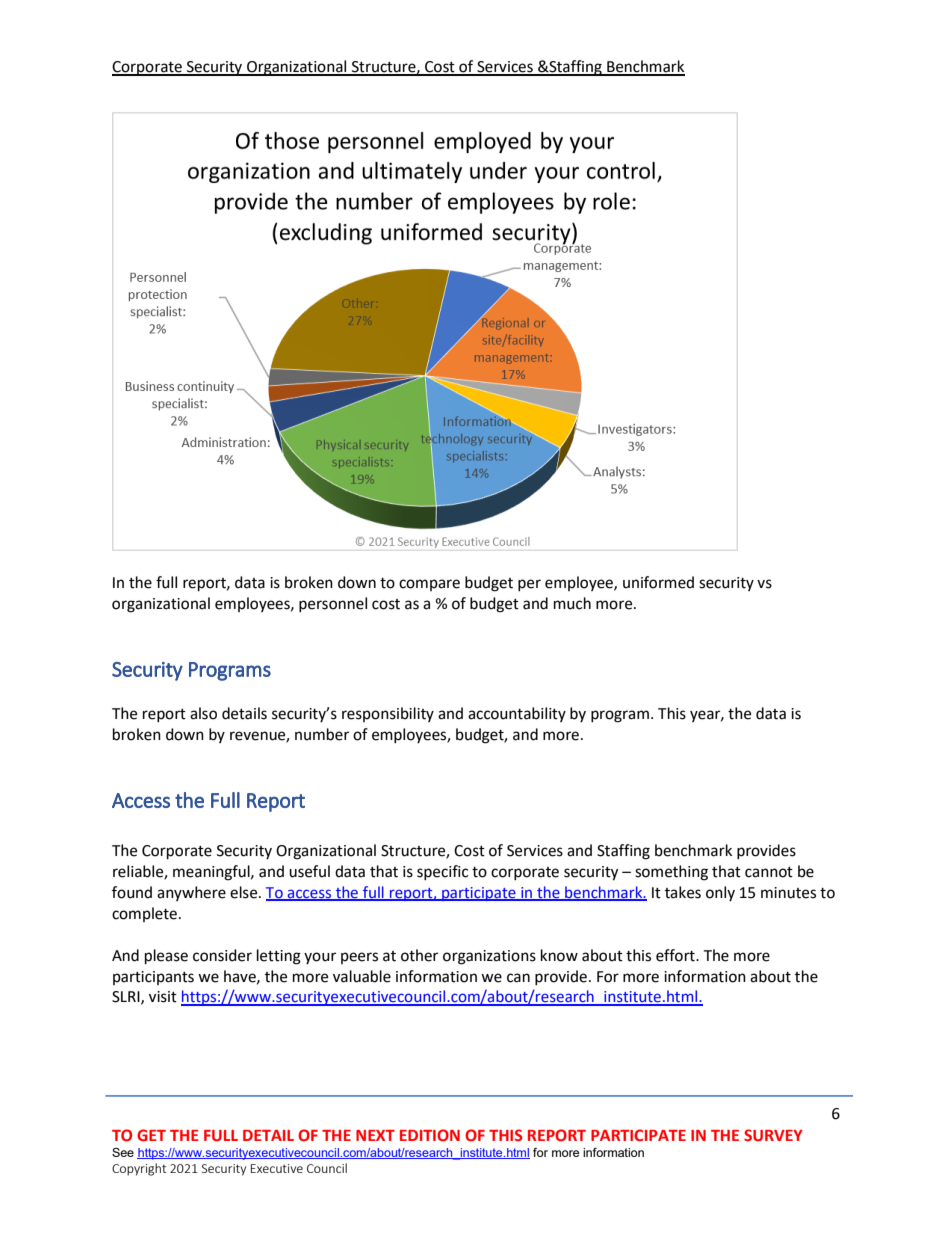 Image resolution: width=952 pixels, height=1233 pixels. I want to click on compare, so click(429, 585).
